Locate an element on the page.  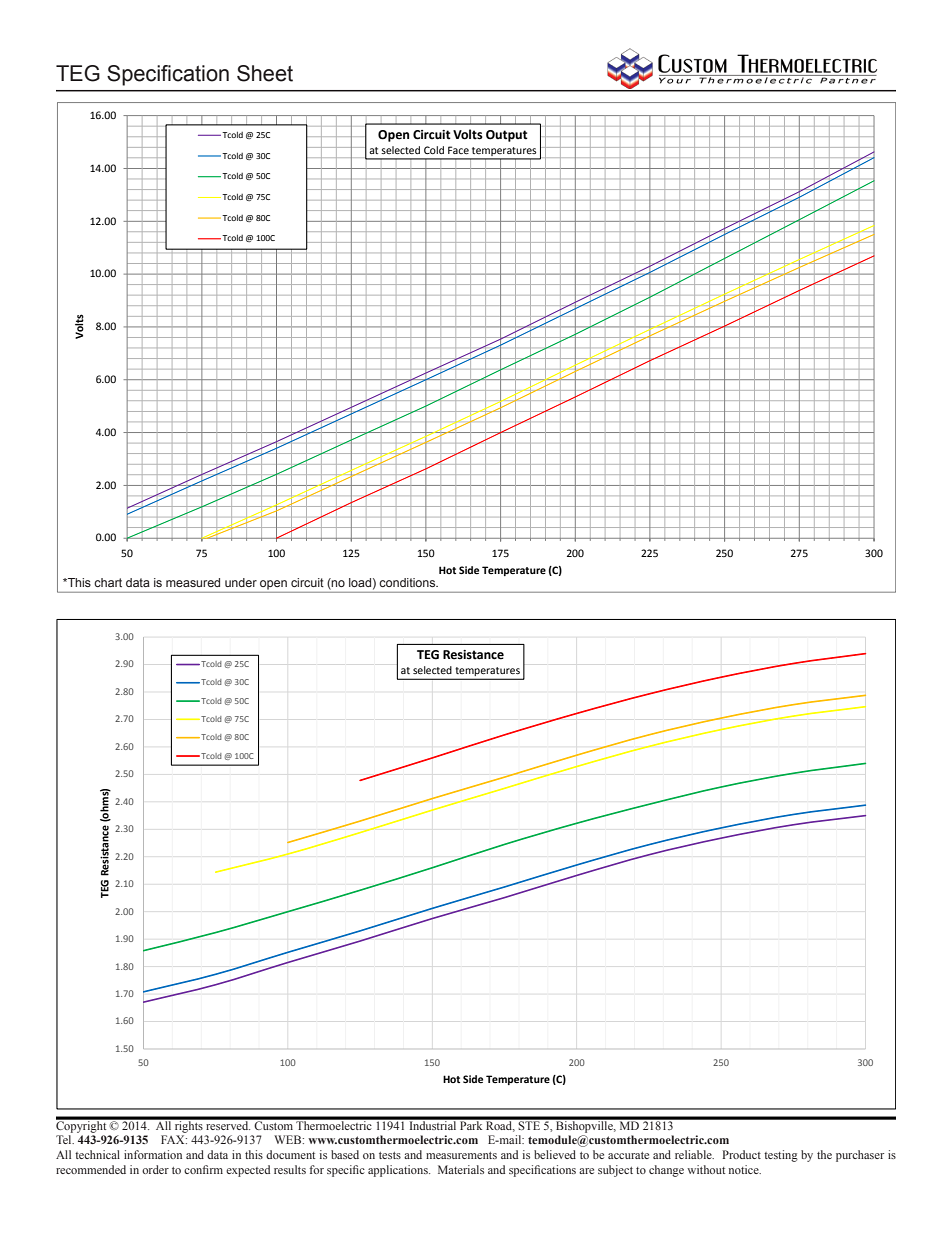
Sheet is located at coordinates (265, 73).
